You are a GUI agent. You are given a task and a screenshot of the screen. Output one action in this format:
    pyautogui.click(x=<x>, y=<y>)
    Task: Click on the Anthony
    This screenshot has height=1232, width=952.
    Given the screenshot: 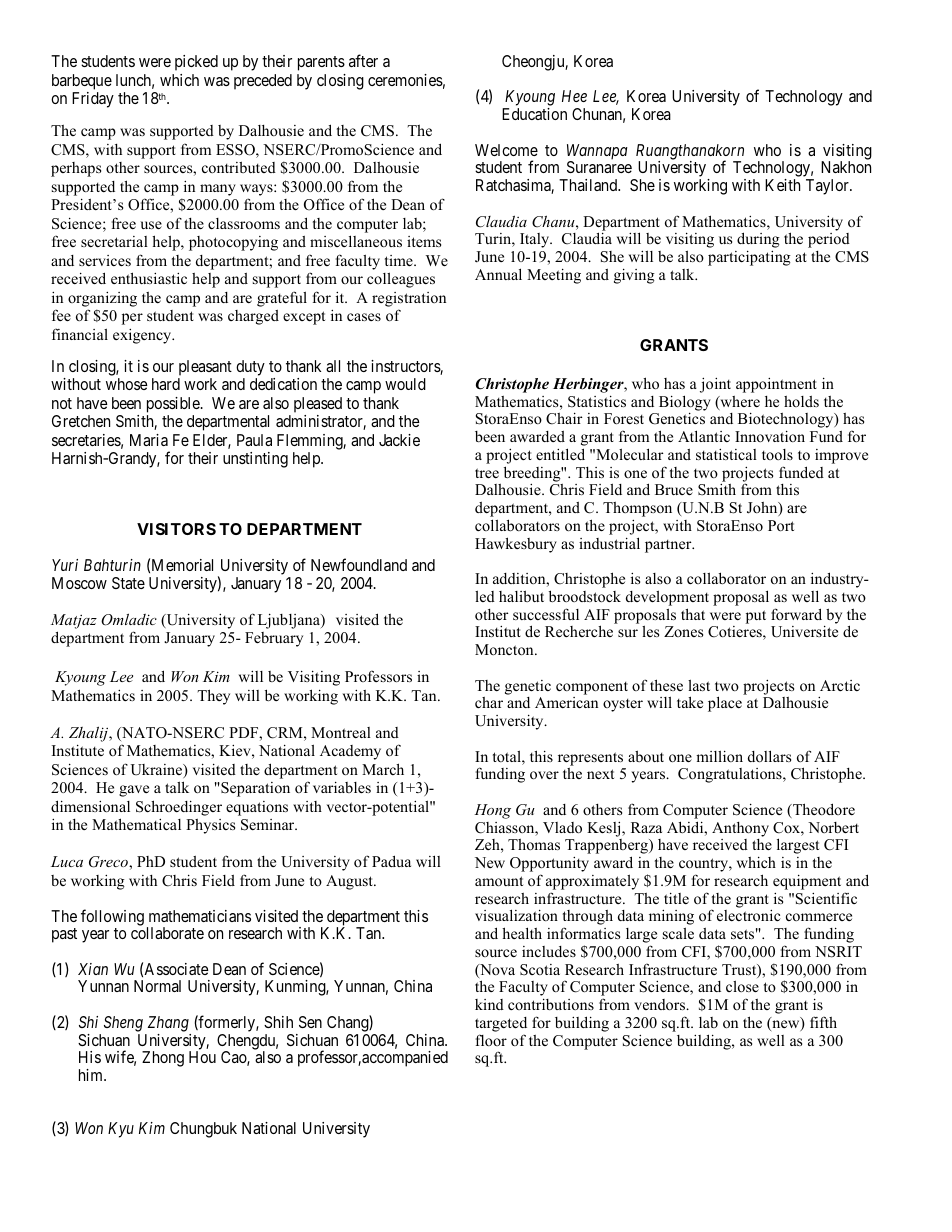 What is the action you would take?
    pyautogui.click(x=740, y=829)
